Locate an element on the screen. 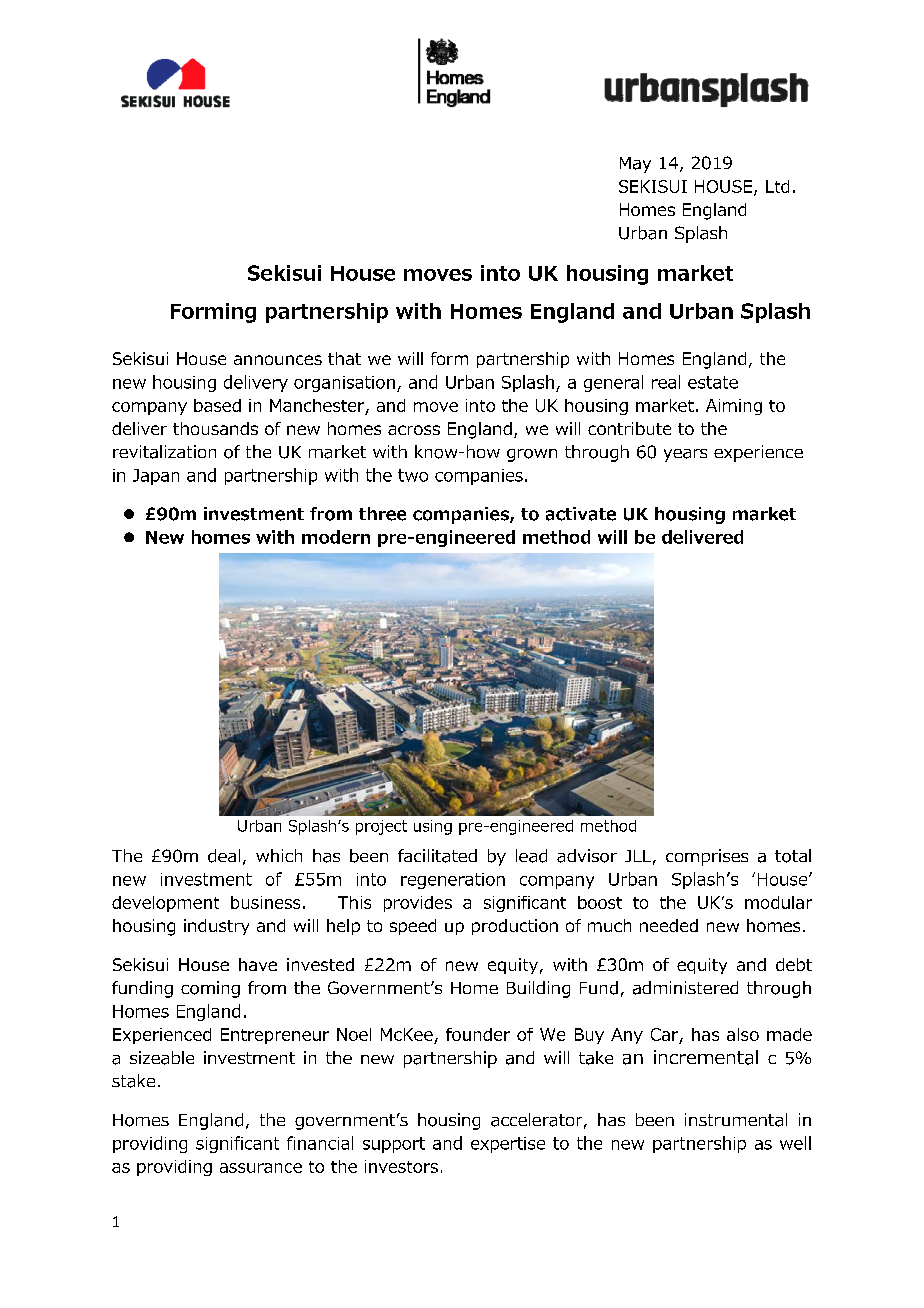  modern is located at coordinates (336, 537).
